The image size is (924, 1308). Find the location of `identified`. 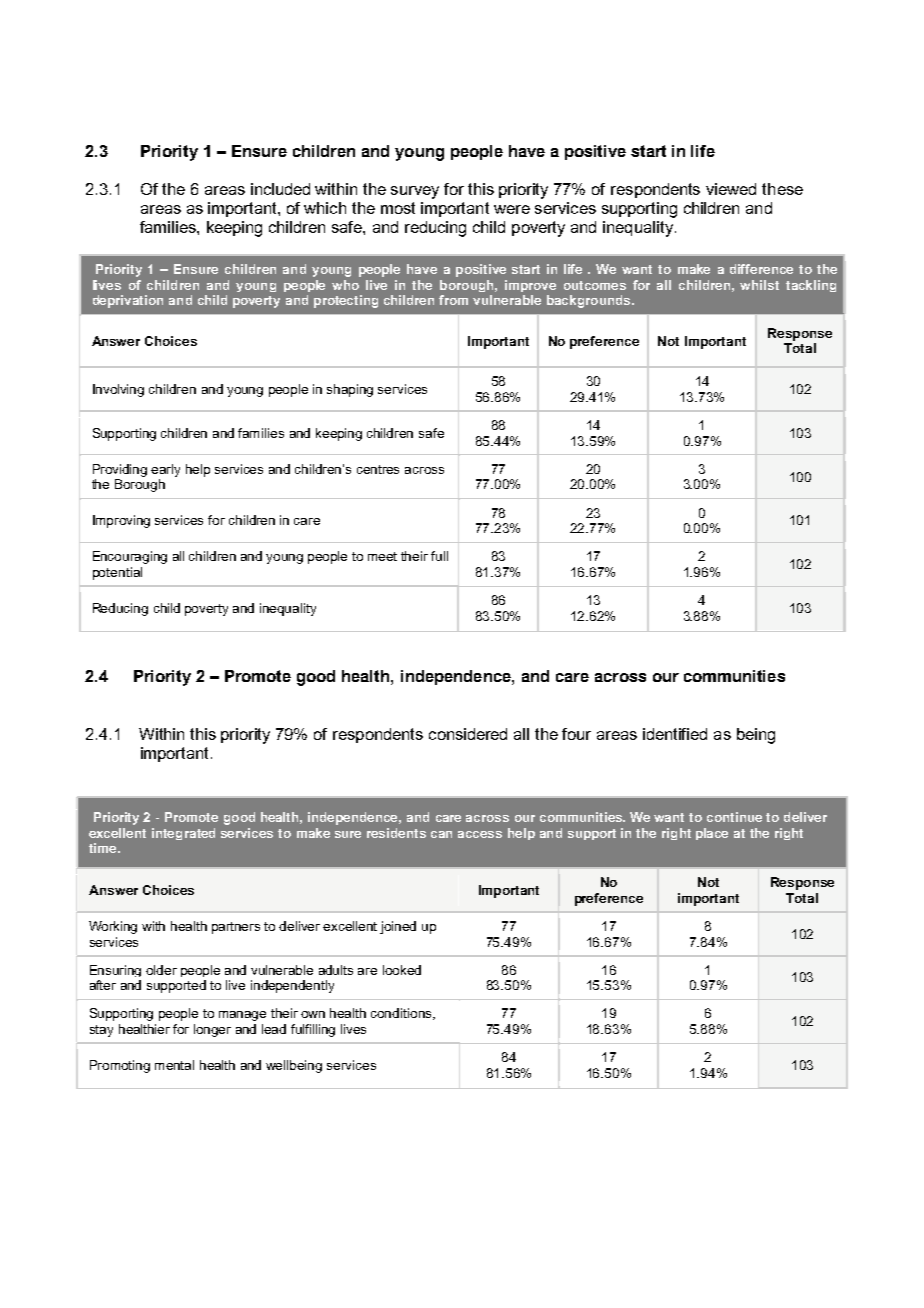

identified is located at coordinates (675, 734).
